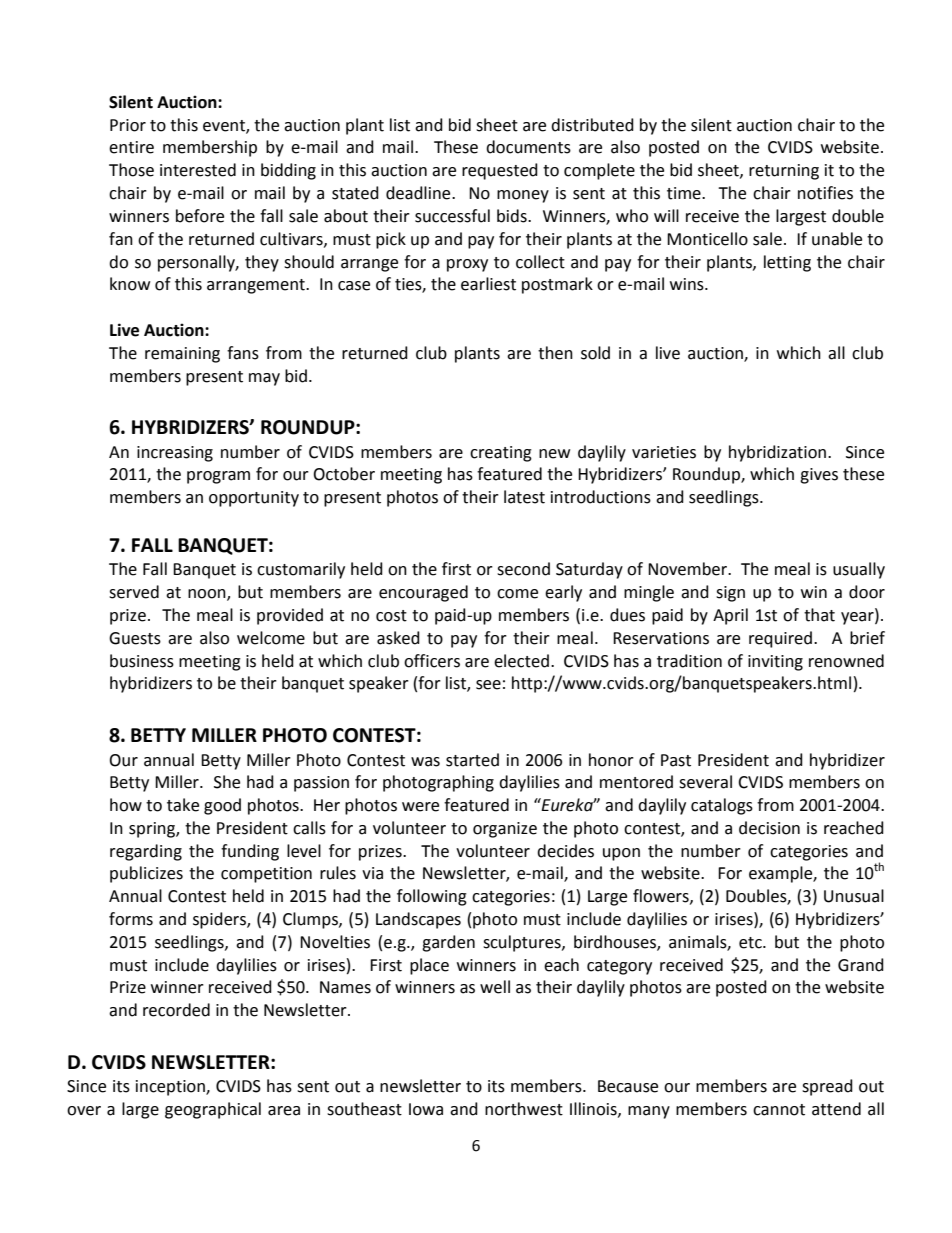 This screenshot has width=952, height=1233. What do you see at coordinates (505, 830) in the screenshot?
I see `organize` at bounding box center [505, 830].
